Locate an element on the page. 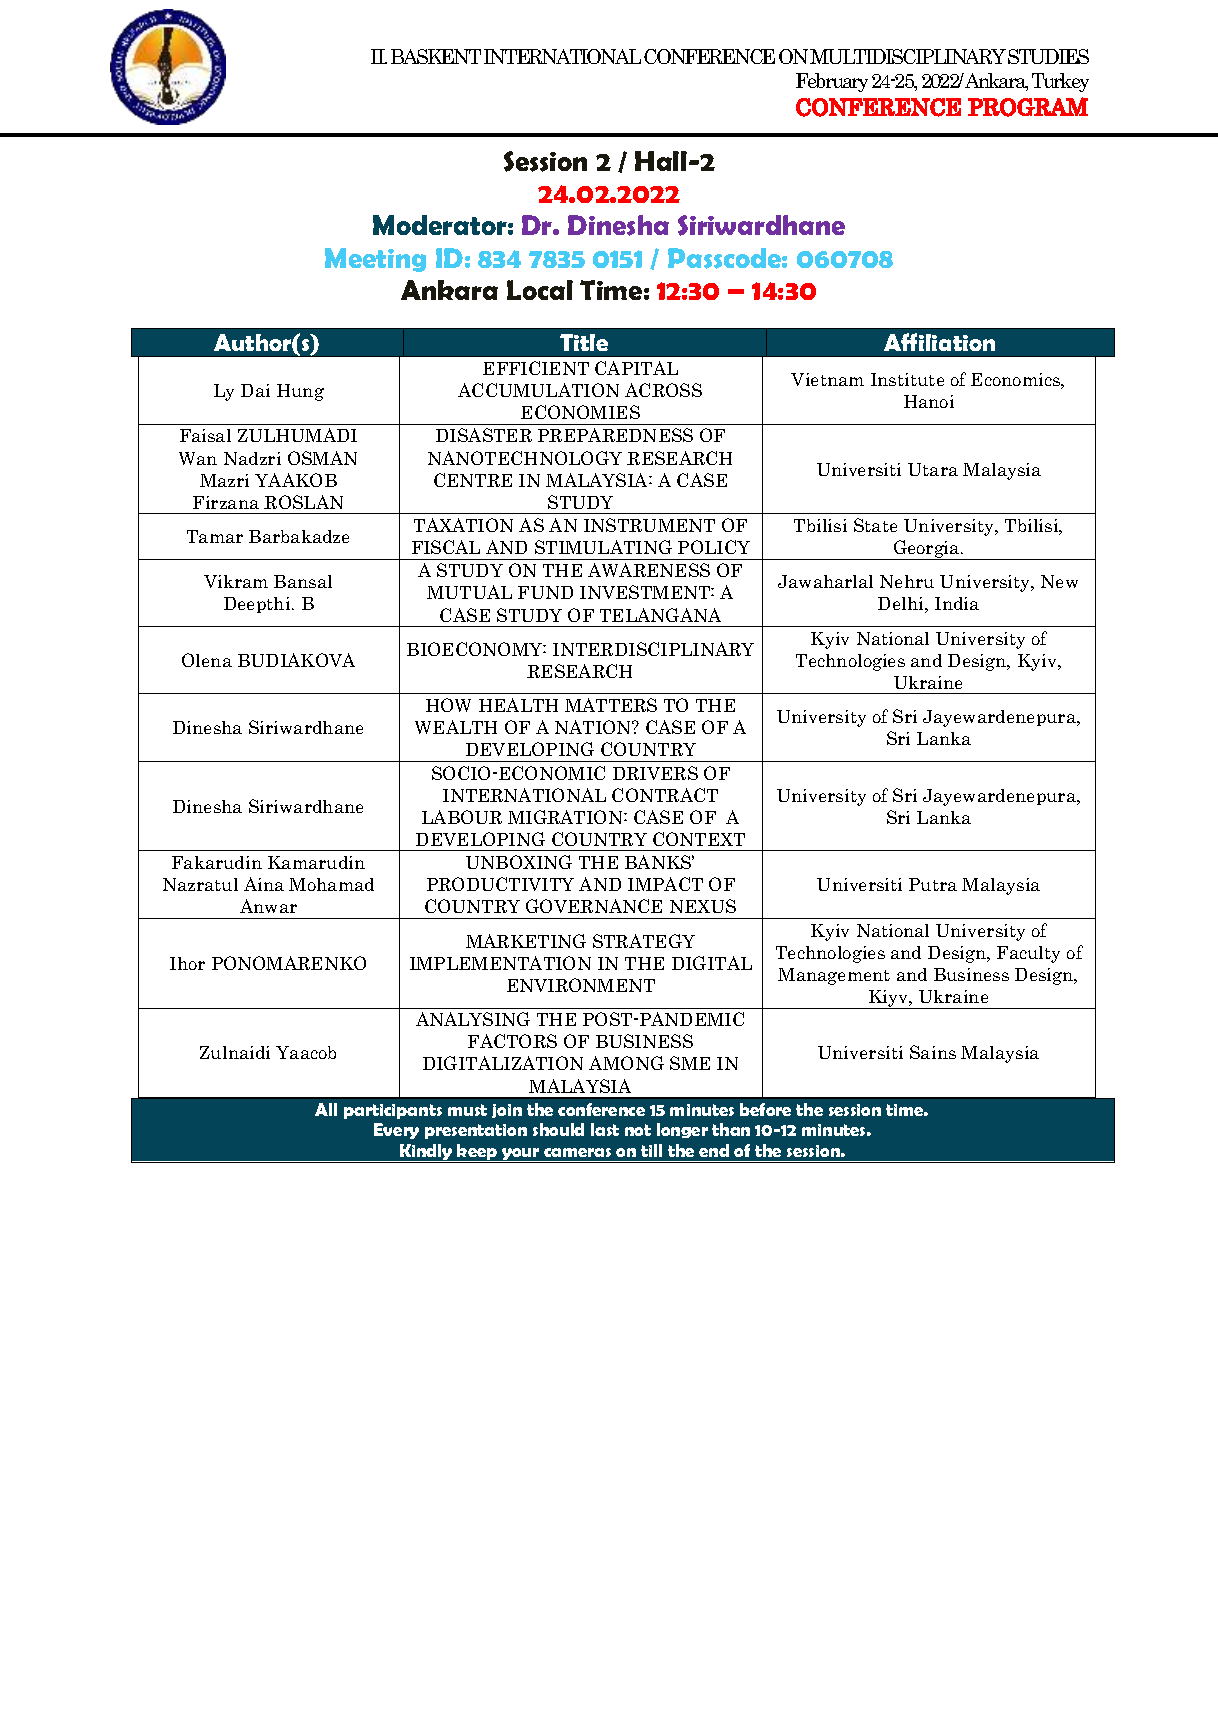 This page has height=1723, width=1218. Meeting is located at coordinates (375, 260).
